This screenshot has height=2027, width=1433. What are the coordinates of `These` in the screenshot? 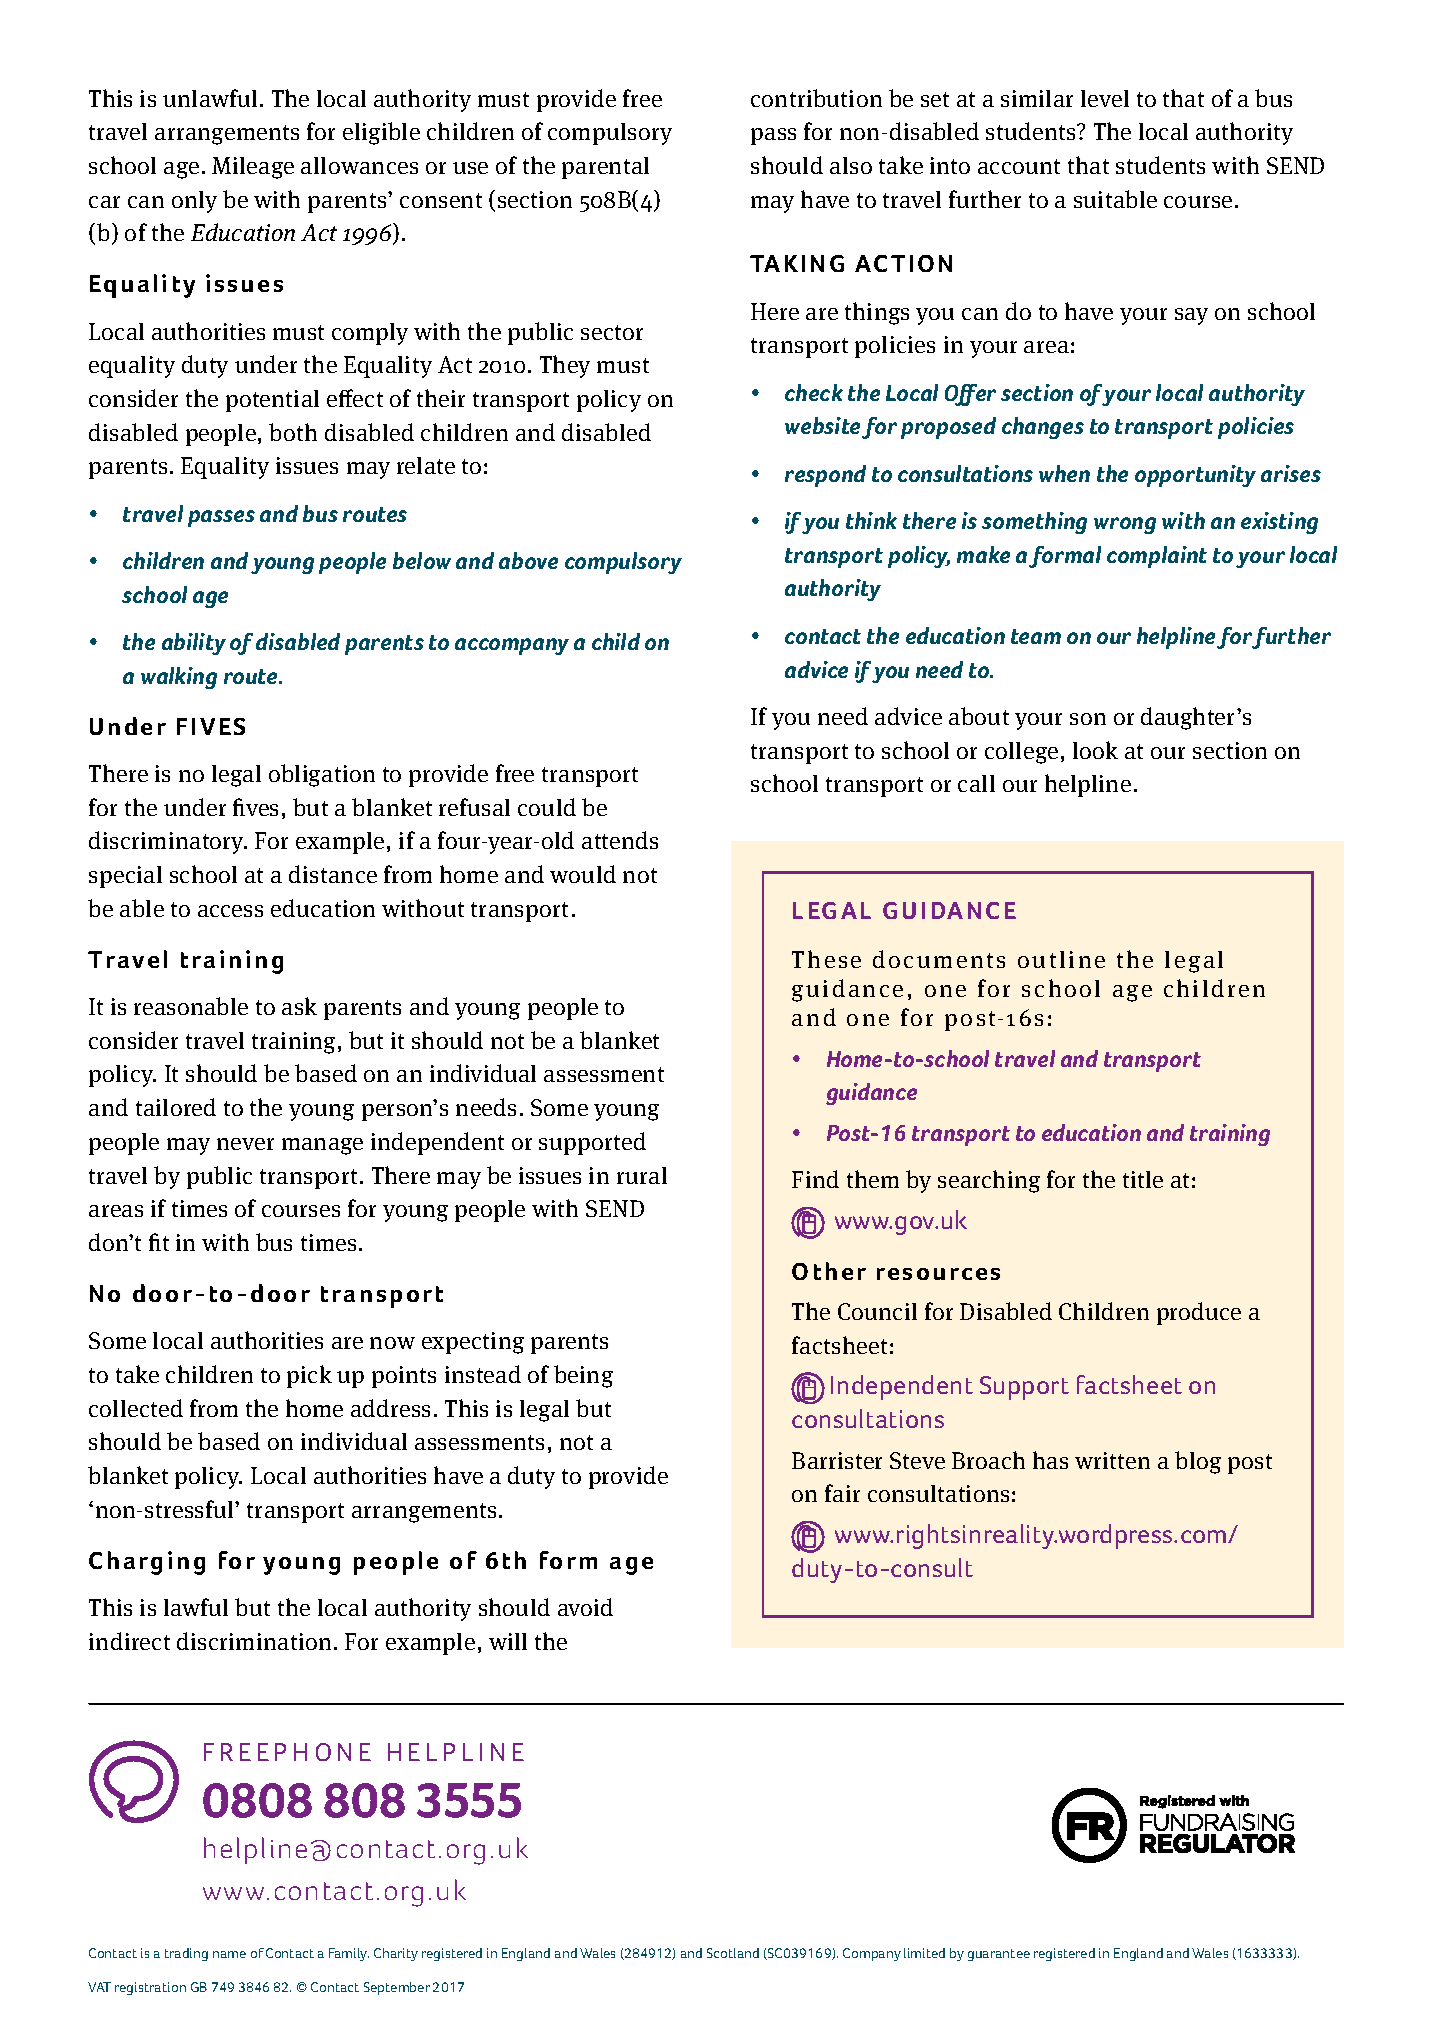 It's located at (826, 959).
